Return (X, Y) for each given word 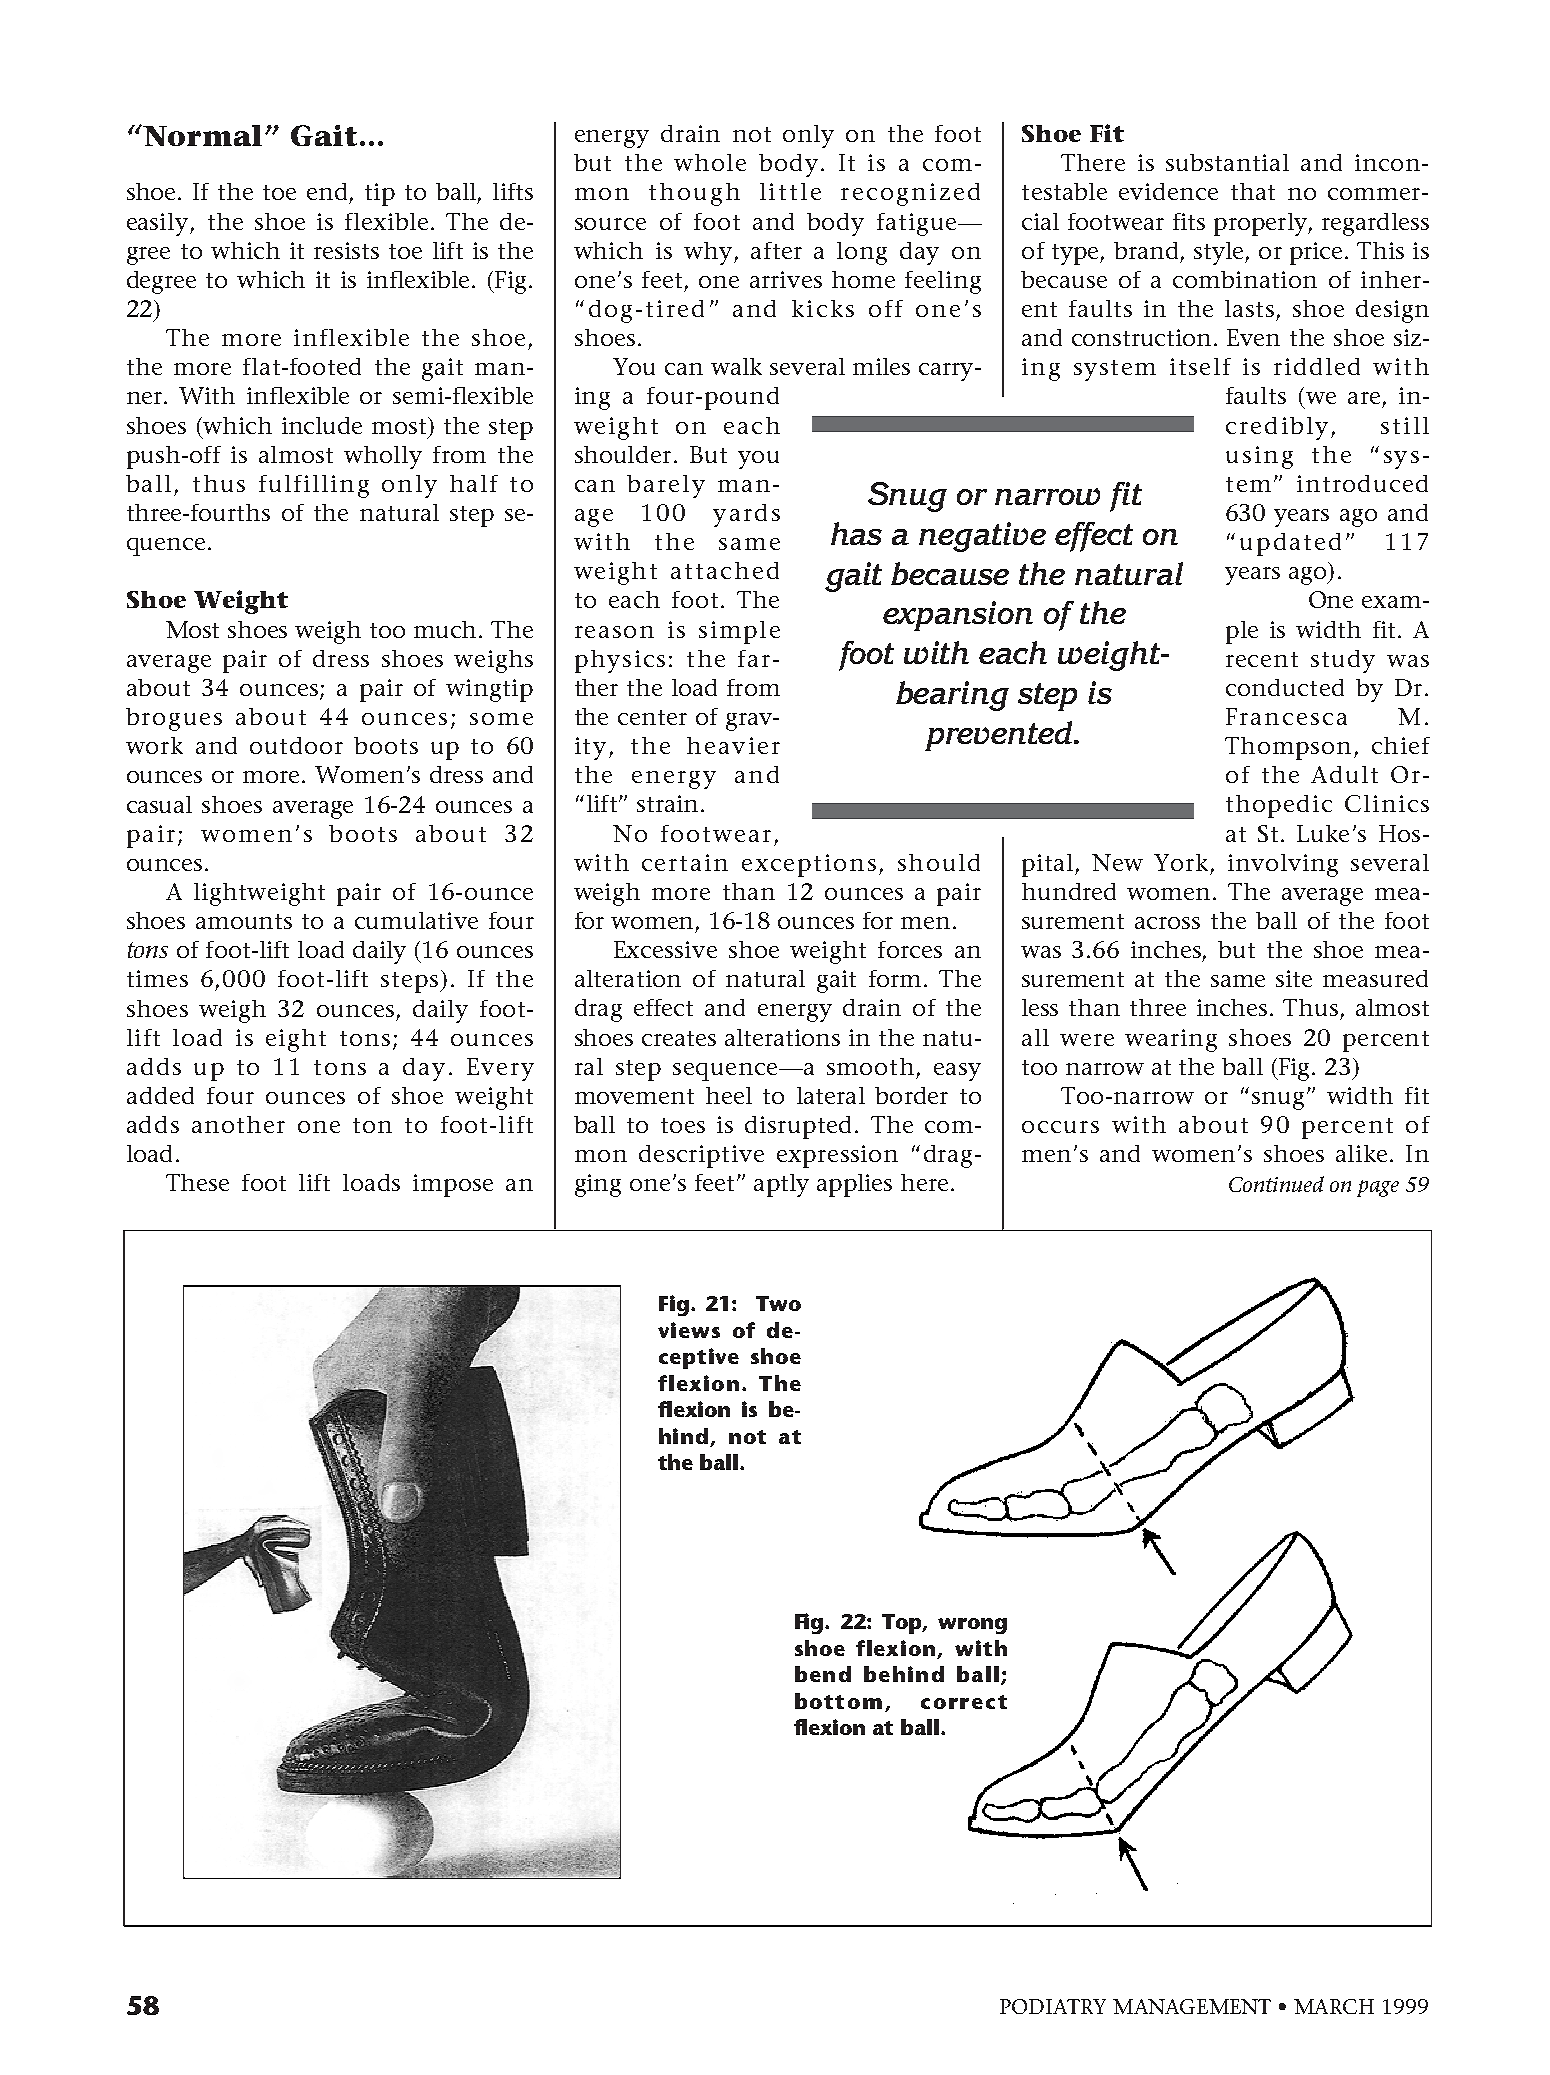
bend (823, 1674)
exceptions (809, 865)
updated (1290, 544)
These (197, 1182)
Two (778, 1303)
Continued (1276, 1184)
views (689, 1330)
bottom (838, 1701)
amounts (244, 921)
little (790, 191)
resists (346, 250)
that (1253, 191)
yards (746, 515)
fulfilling (314, 486)
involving (1283, 865)
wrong (972, 1626)
